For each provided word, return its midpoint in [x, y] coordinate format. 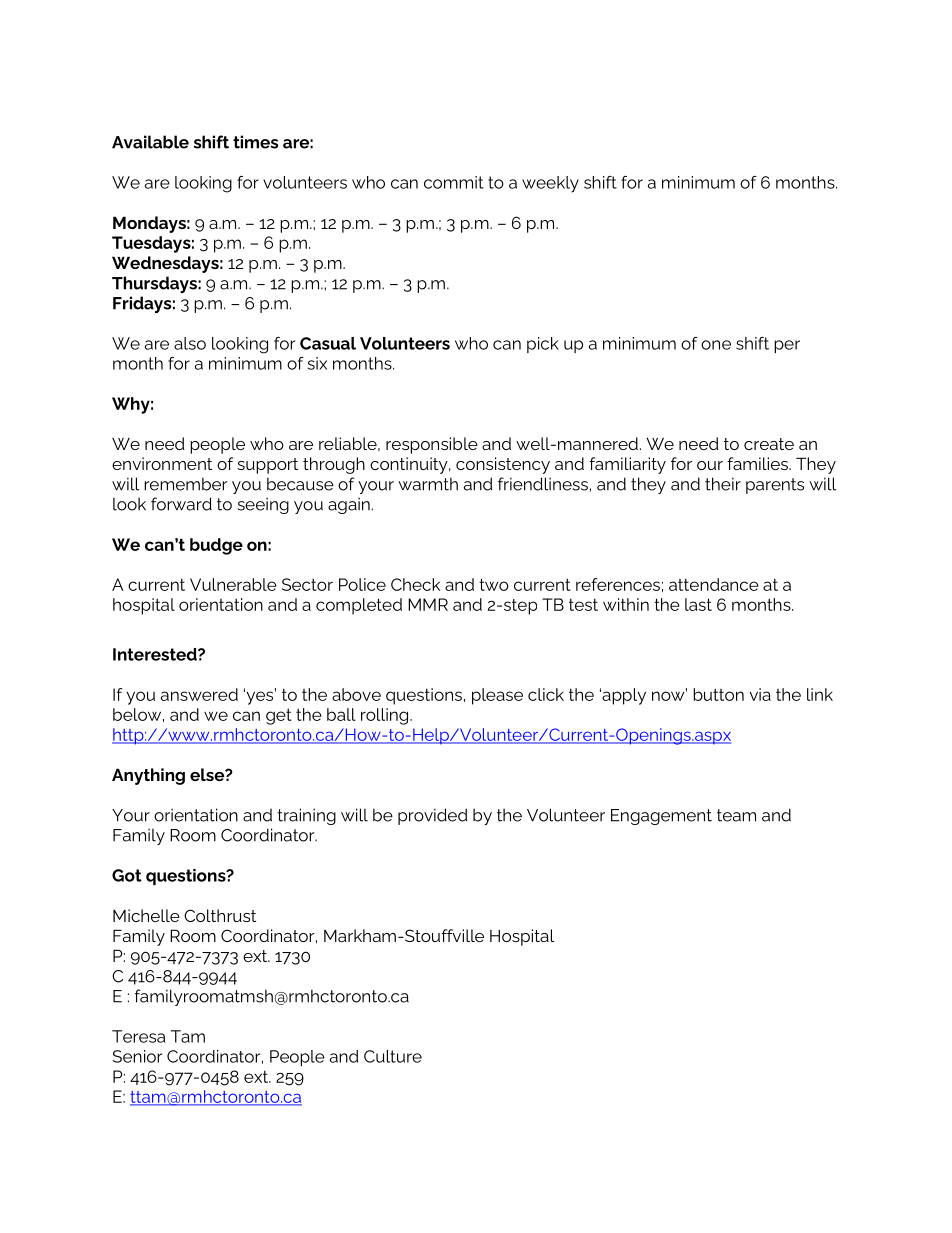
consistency [503, 465]
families [758, 463]
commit [454, 182]
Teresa [138, 1036]
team [736, 815]
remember [185, 484]
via [760, 694]
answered [199, 694]
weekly [550, 184]
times [255, 142]
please [497, 696]
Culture [393, 1056]
